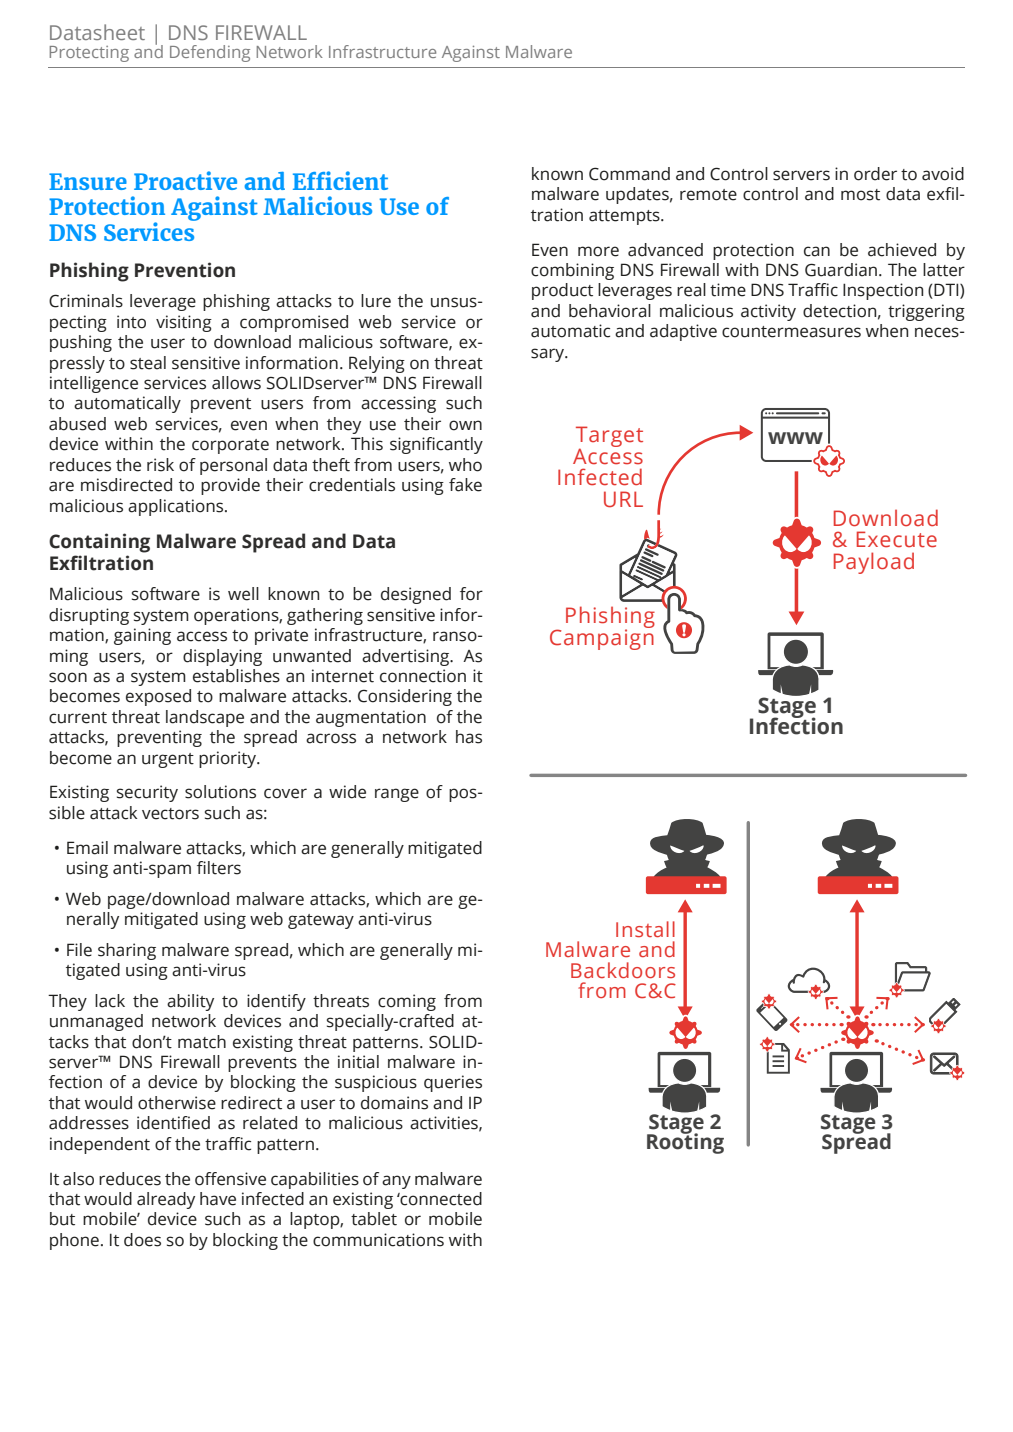  What do you see at coordinates (396, 1182) in the screenshot?
I see `any` at bounding box center [396, 1182].
